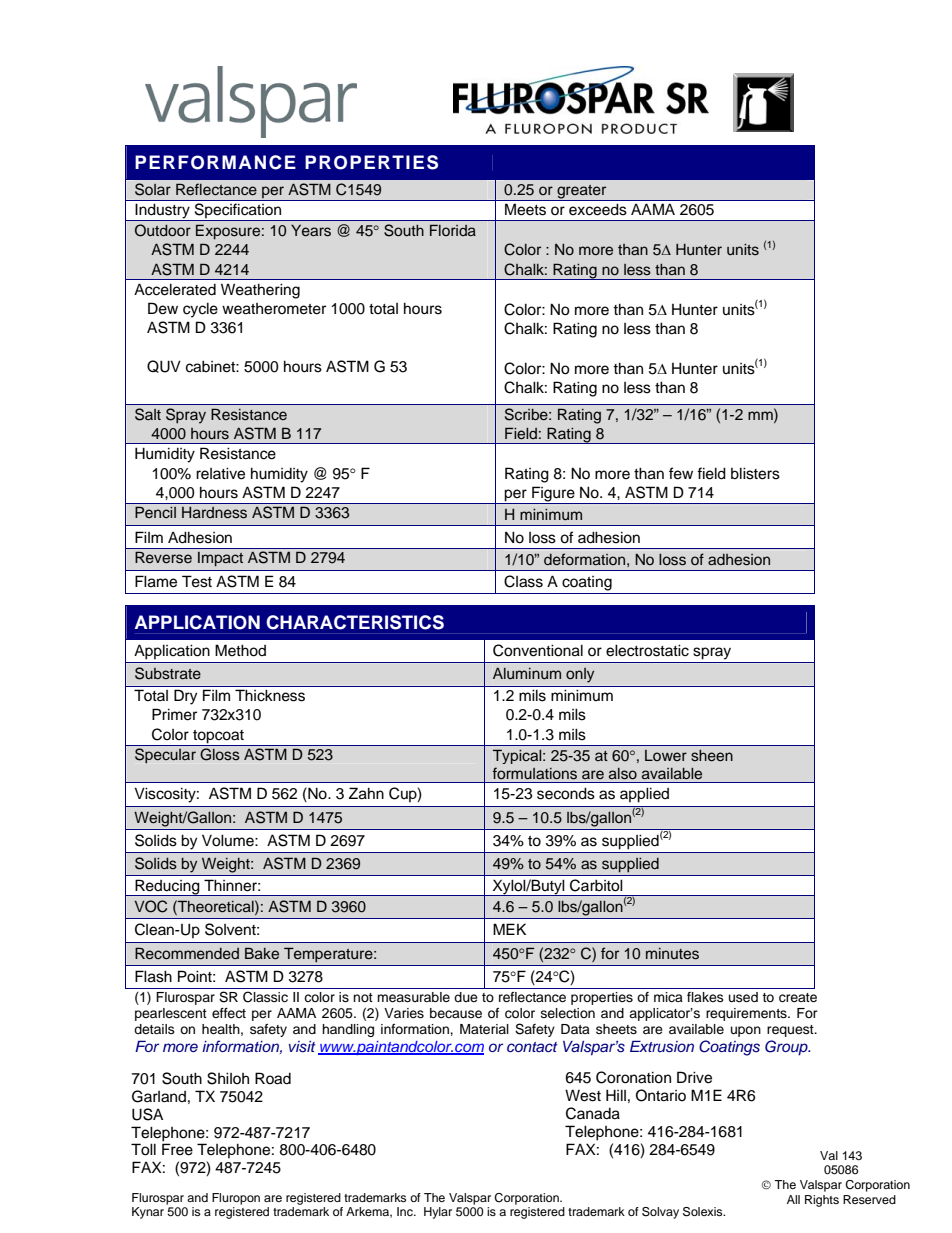 Image resolution: width=952 pixels, height=1233 pixels. I want to click on sheen, so click(712, 756).
